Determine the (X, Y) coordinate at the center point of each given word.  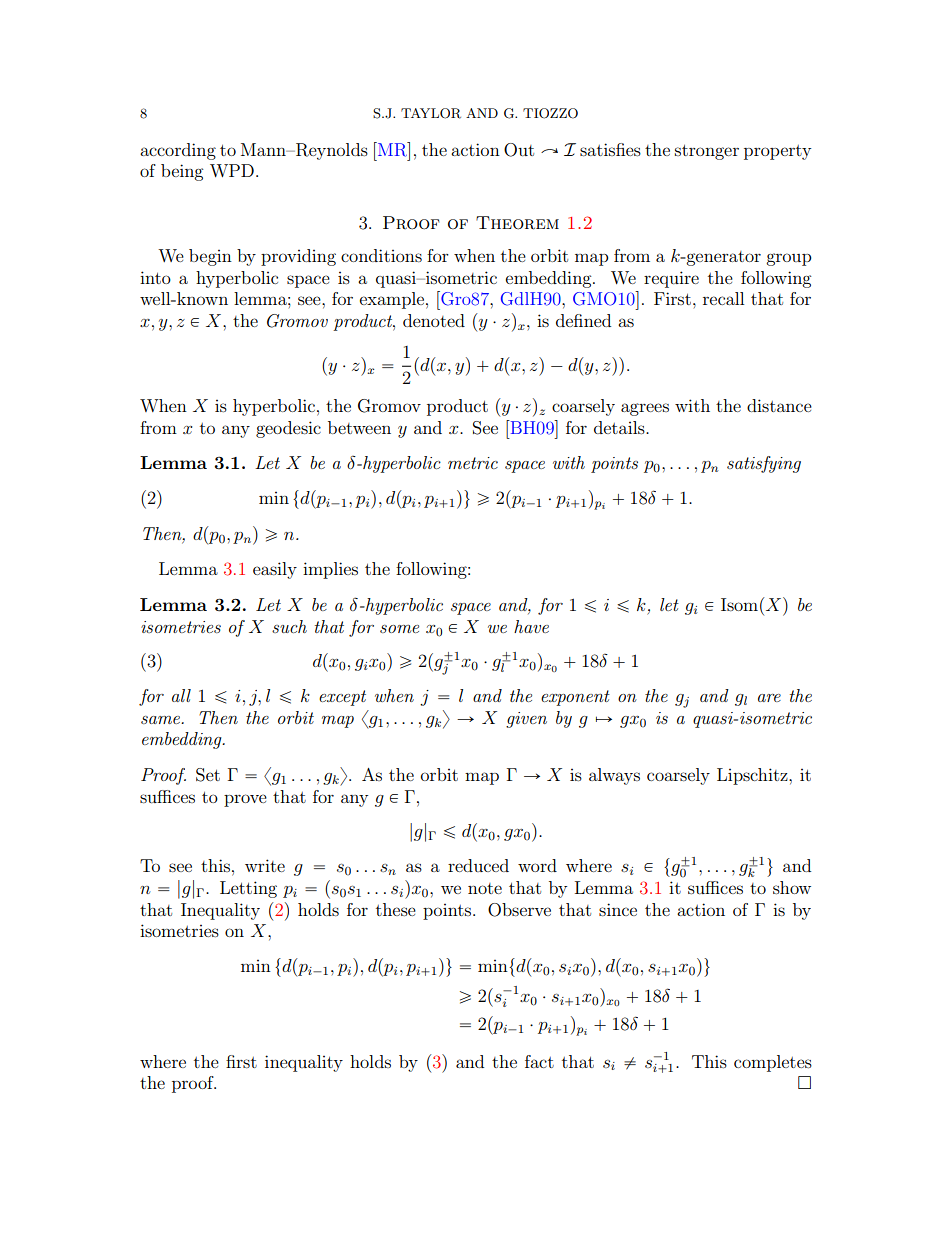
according (178, 151)
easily (275, 570)
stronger (707, 152)
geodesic (288, 429)
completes (773, 1063)
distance (779, 405)
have (531, 626)
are (769, 698)
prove (245, 800)
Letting (248, 889)
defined (583, 320)
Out (519, 150)
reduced (478, 865)
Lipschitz (753, 776)
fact (539, 1061)
